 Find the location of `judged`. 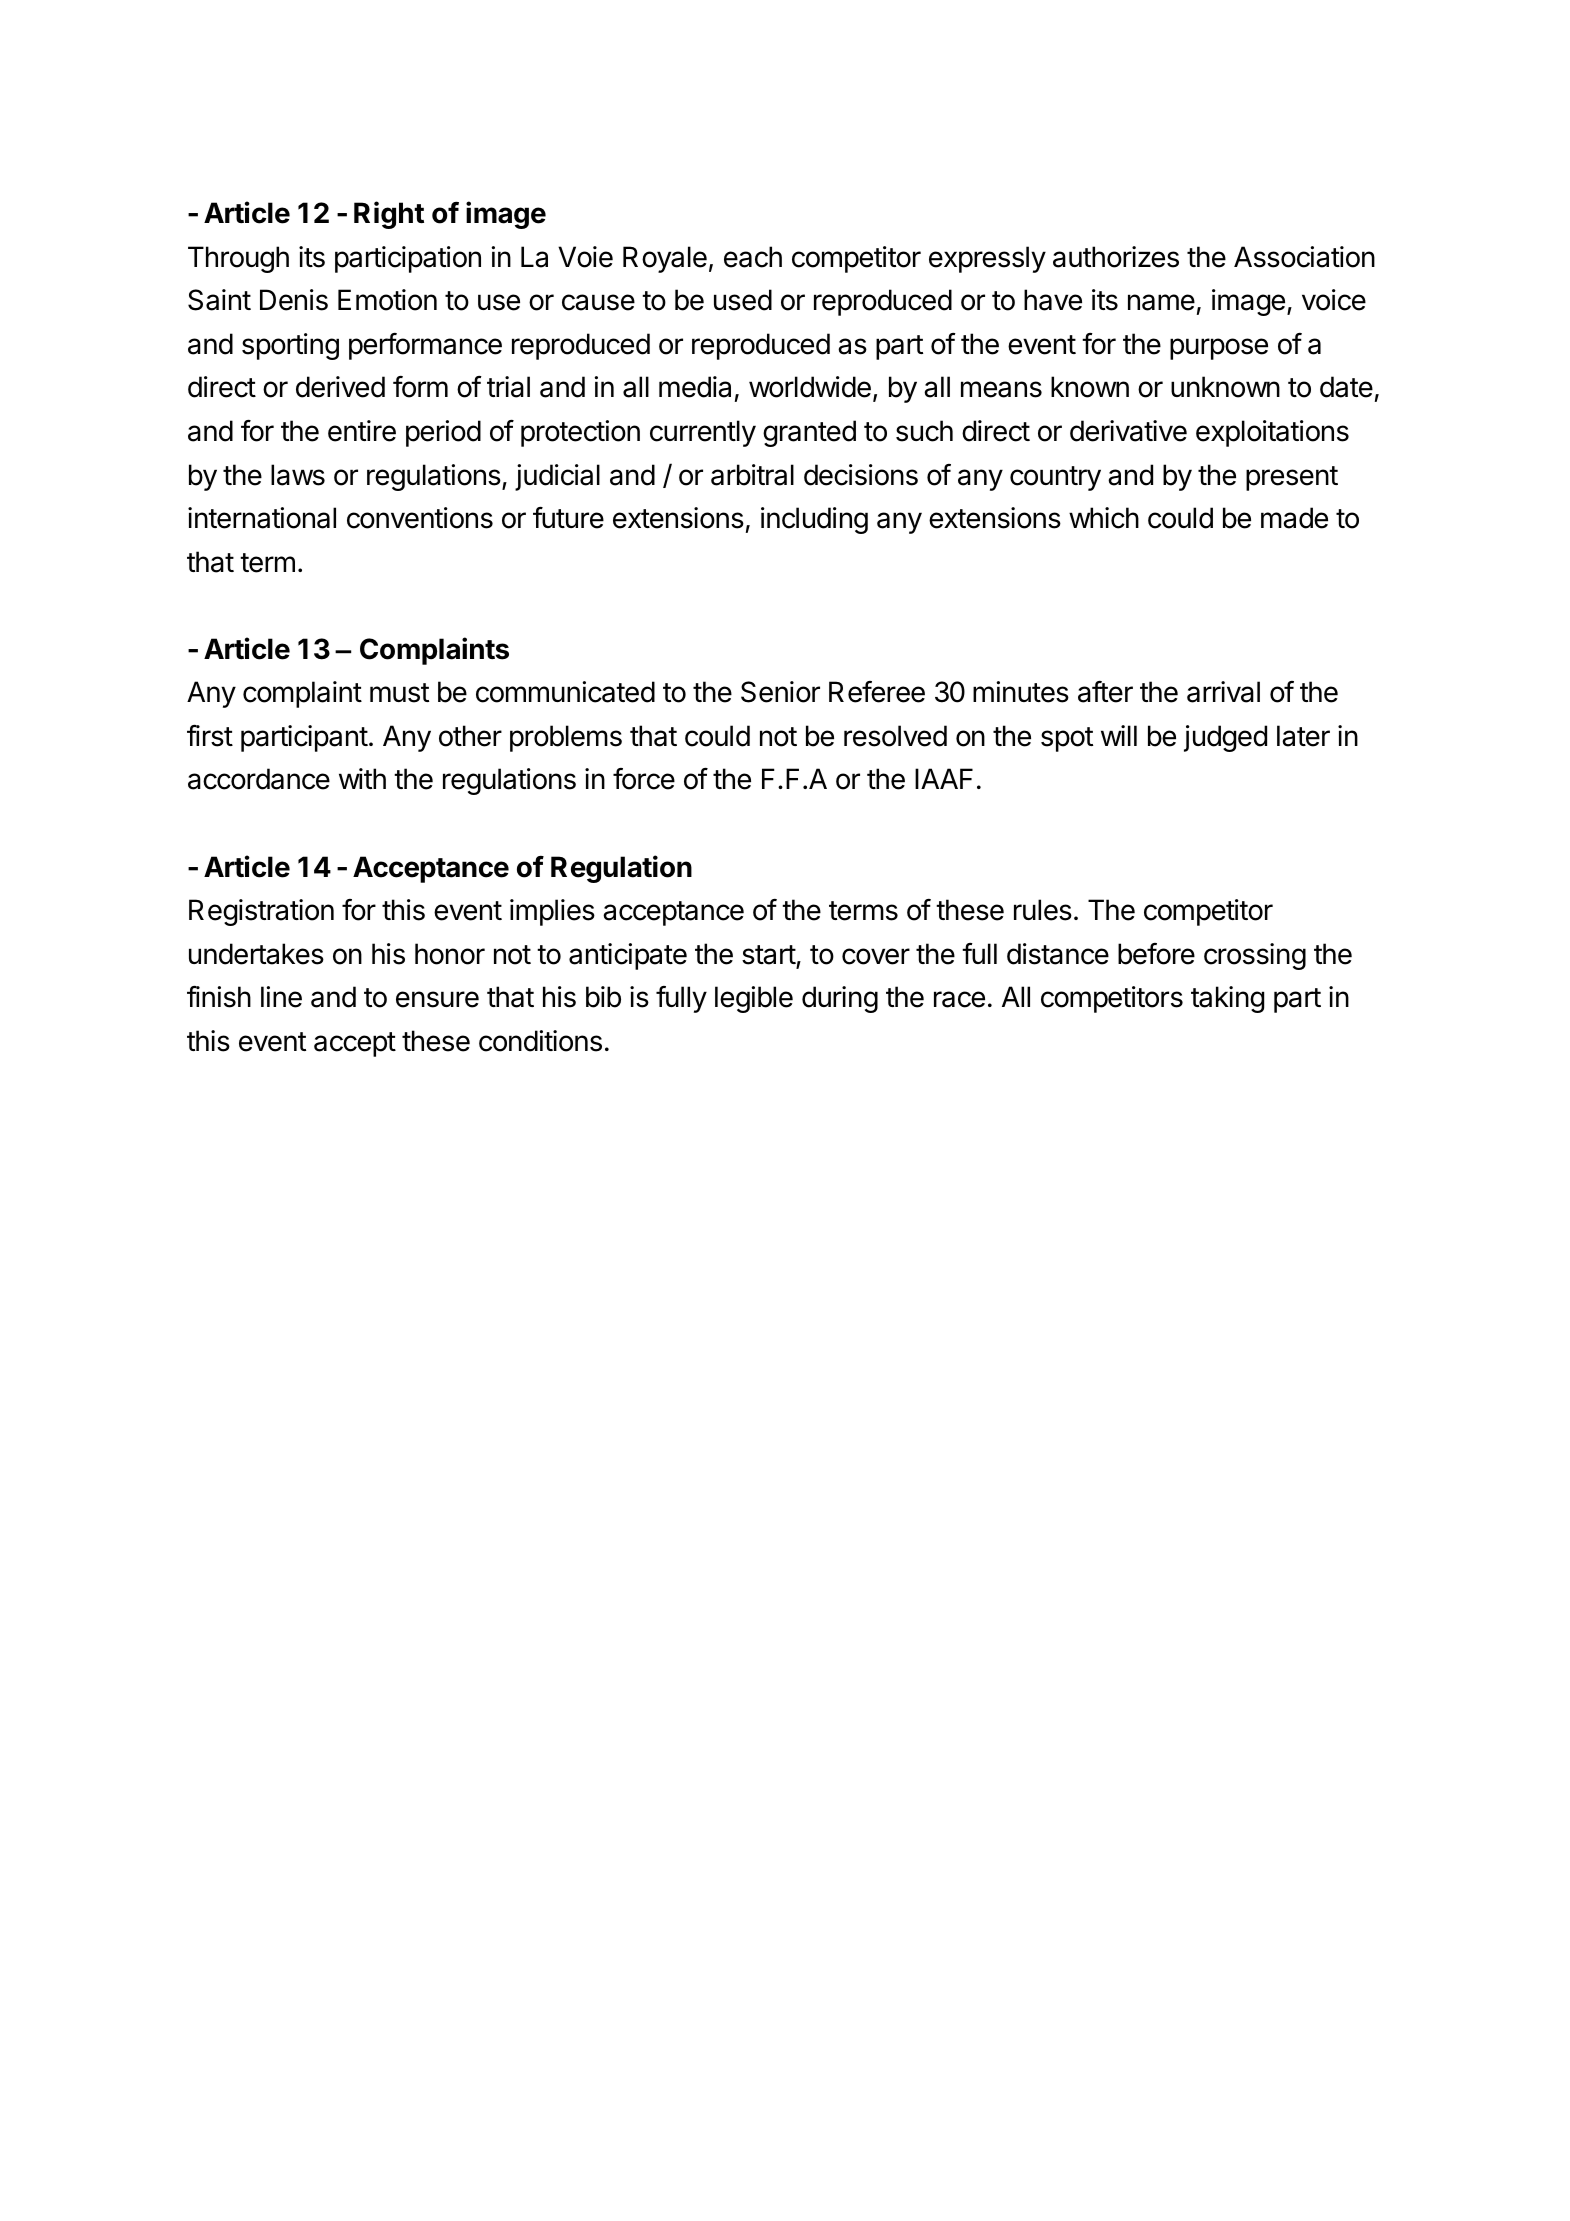

judged is located at coordinates (1225, 738).
